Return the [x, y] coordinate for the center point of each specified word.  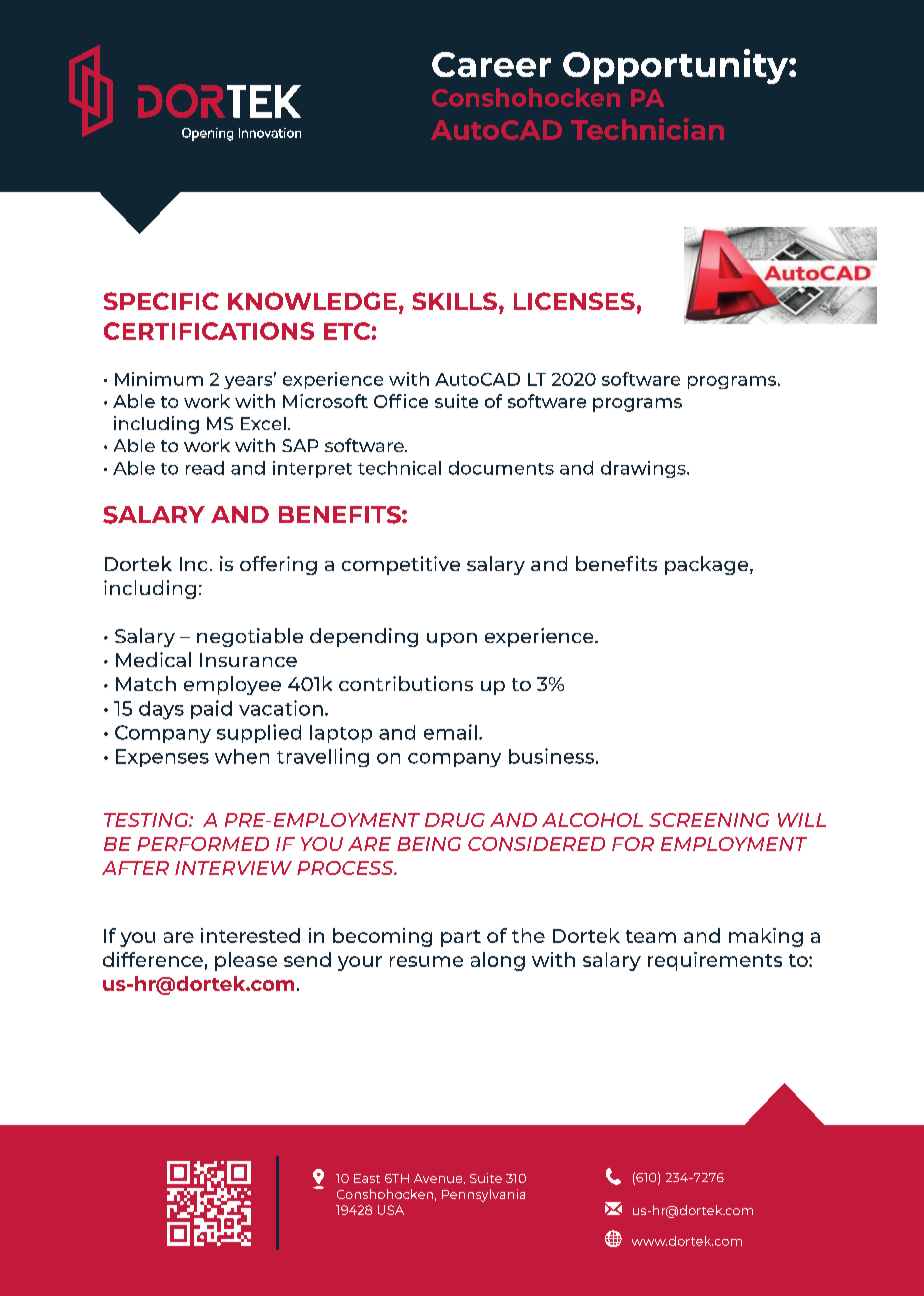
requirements [715, 961]
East [367, 1178]
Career [491, 64]
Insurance [248, 660]
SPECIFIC [161, 301]
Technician [647, 129]
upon [452, 640]
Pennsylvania [483, 1195]
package [708, 565]
